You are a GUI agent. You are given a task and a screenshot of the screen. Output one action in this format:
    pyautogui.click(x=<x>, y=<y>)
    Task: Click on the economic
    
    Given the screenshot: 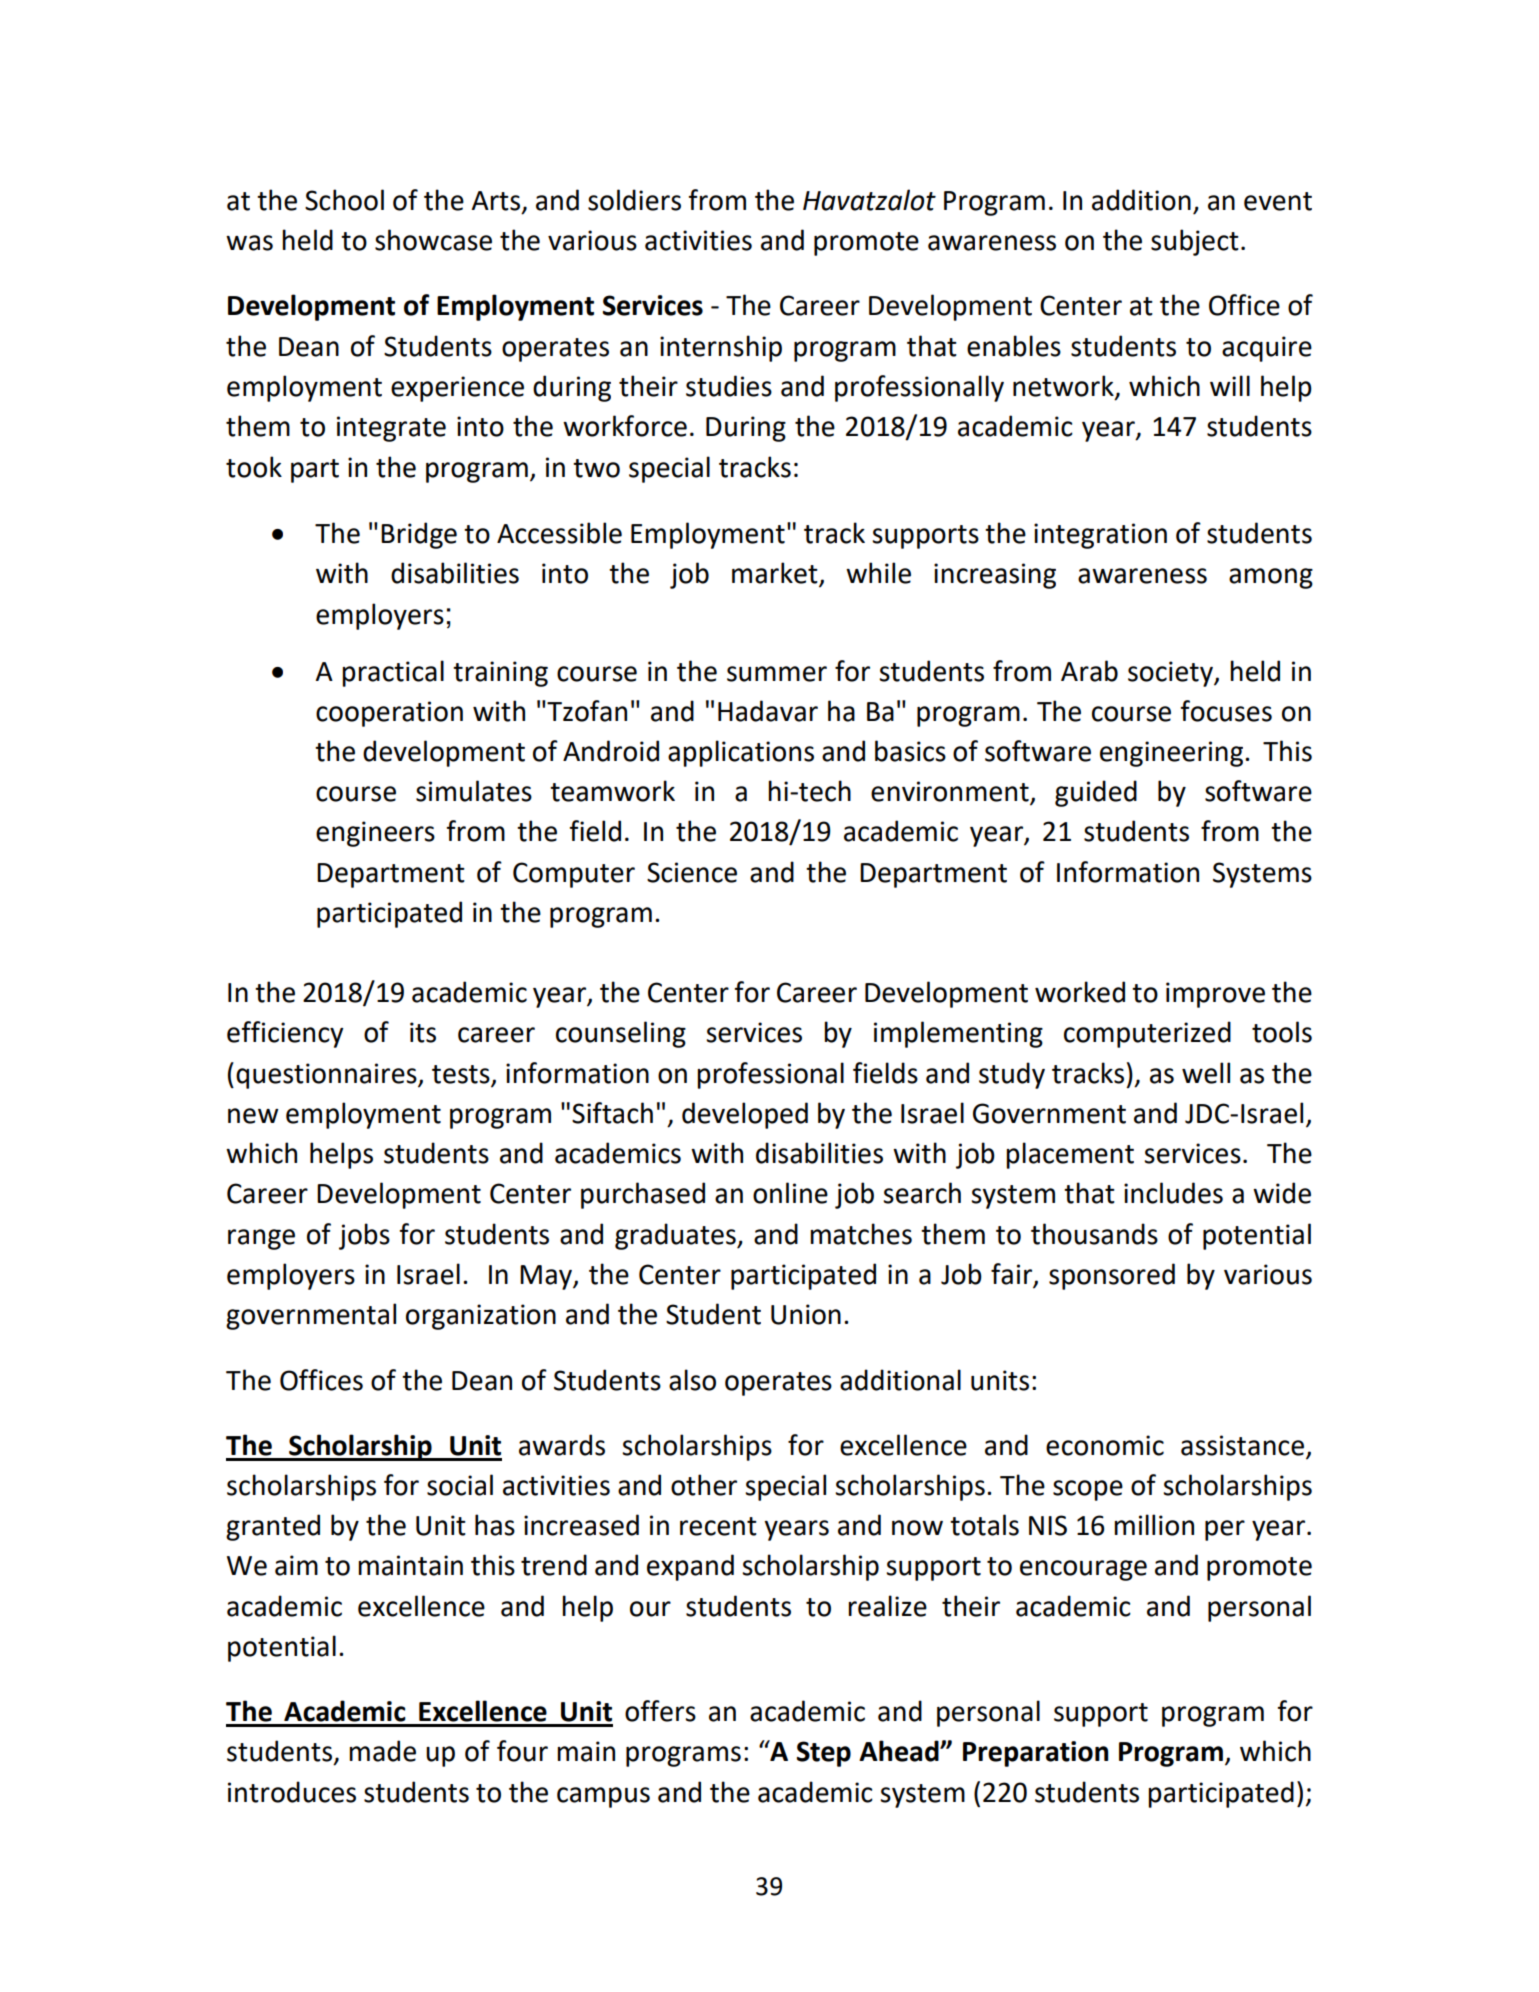 What is the action you would take?
    pyautogui.click(x=1105, y=1445)
